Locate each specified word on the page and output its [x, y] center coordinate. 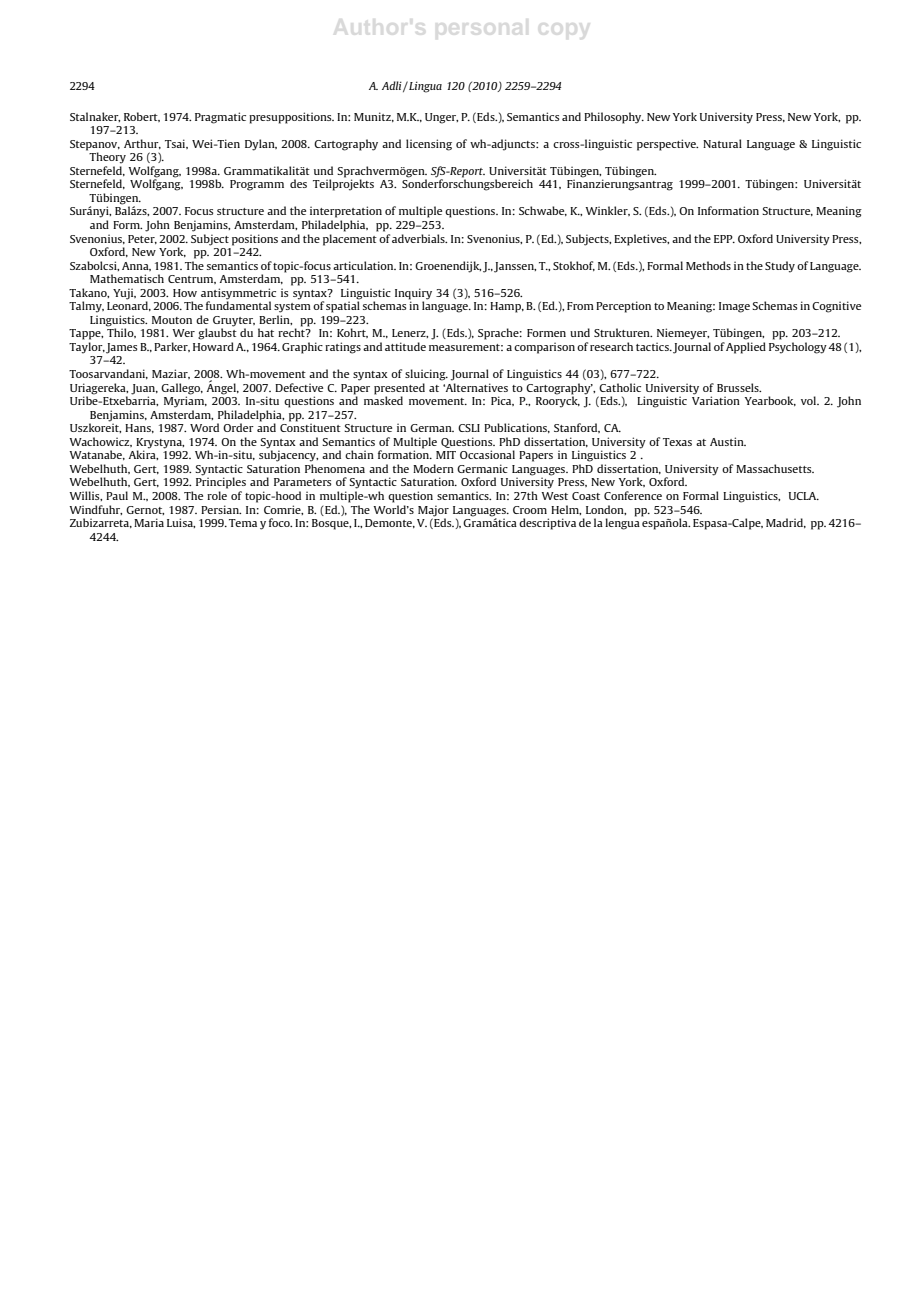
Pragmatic [220, 118]
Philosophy [614, 118]
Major [433, 511]
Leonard [128, 305]
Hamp [506, 307]
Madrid [785, 523]
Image [734, 307]
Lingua [424, 87]
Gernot [145, 510]
